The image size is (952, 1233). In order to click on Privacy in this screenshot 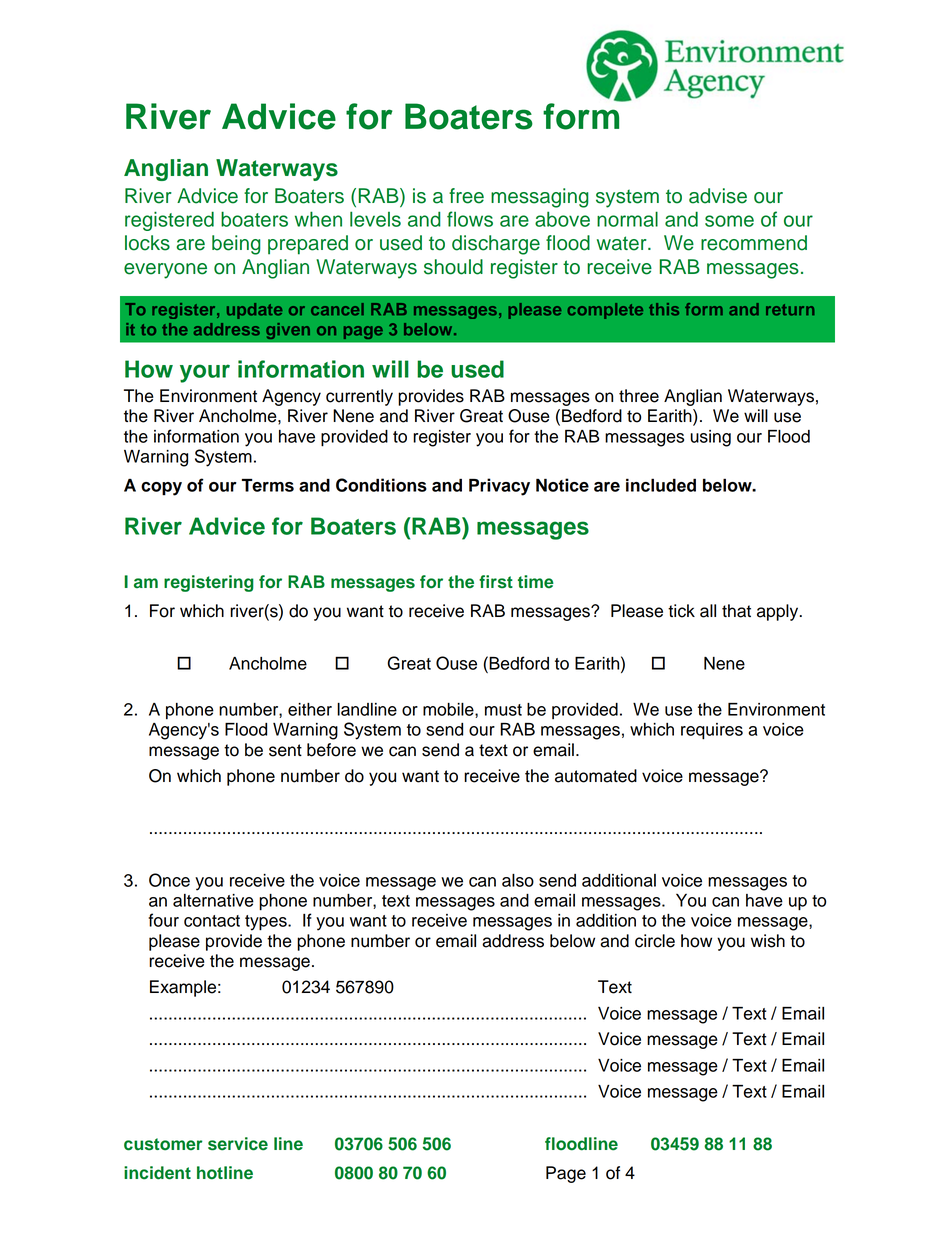, I will do `click(499, 487)`.
